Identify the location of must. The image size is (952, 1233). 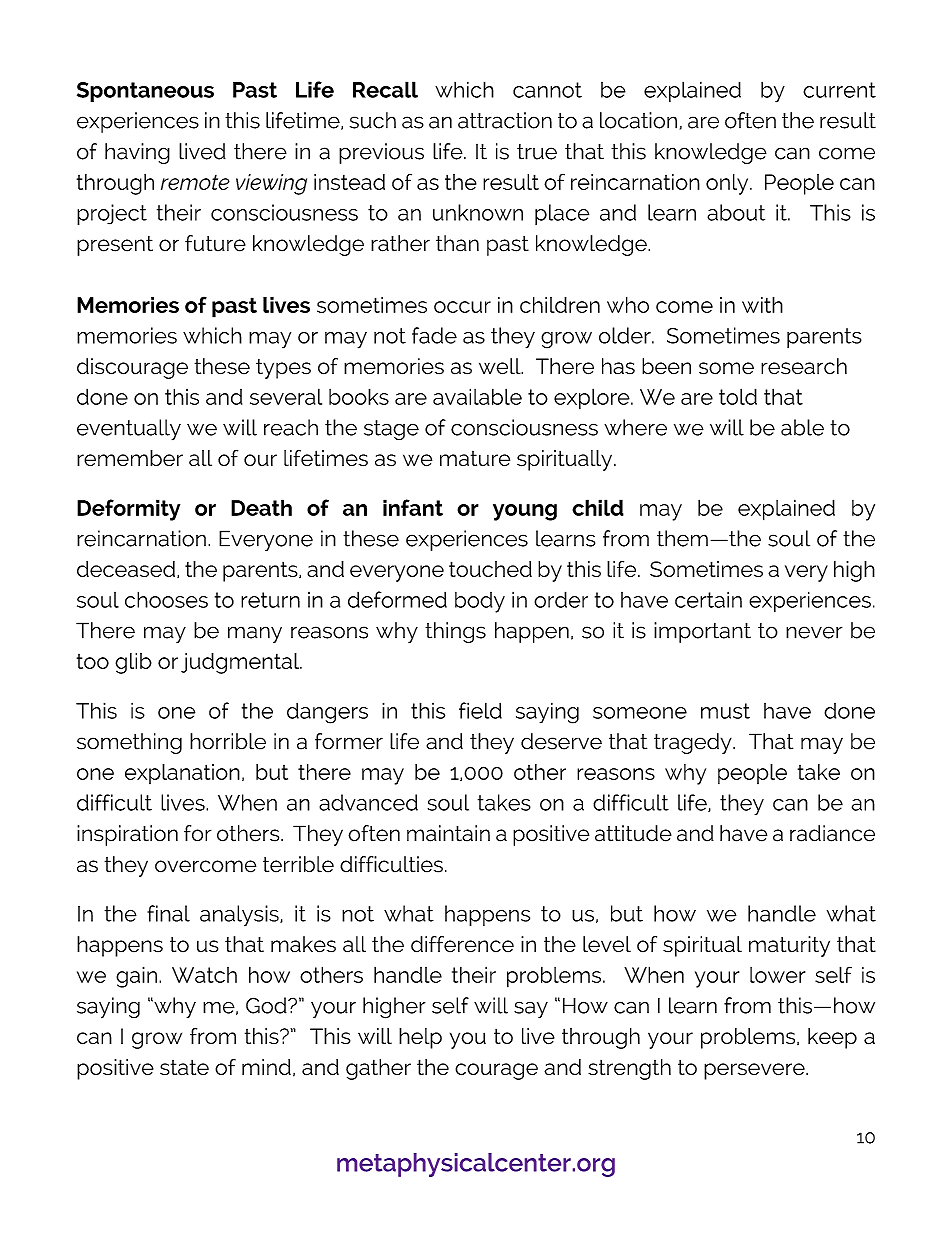
(725, 711).
